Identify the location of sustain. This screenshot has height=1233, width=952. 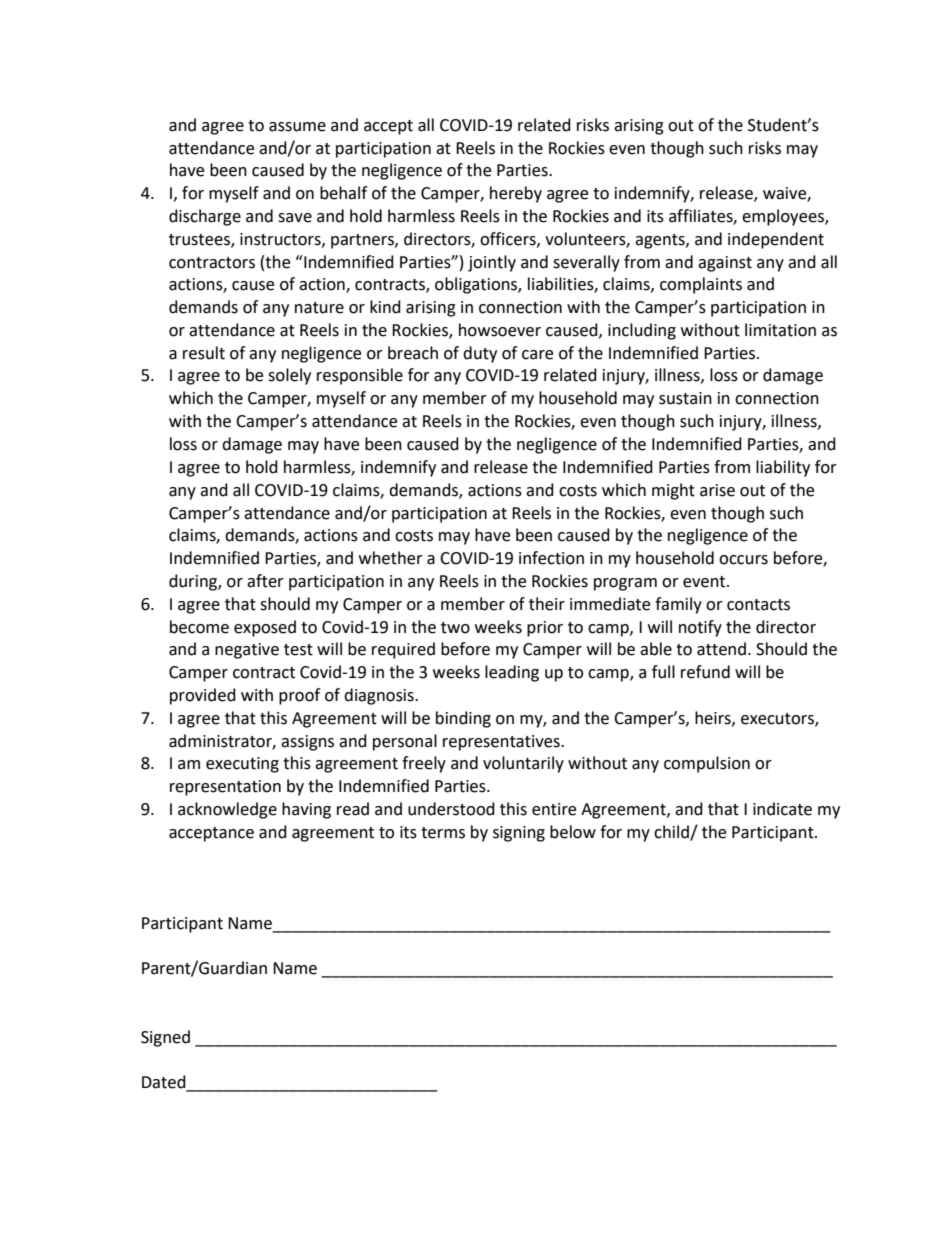
(685, 398).
